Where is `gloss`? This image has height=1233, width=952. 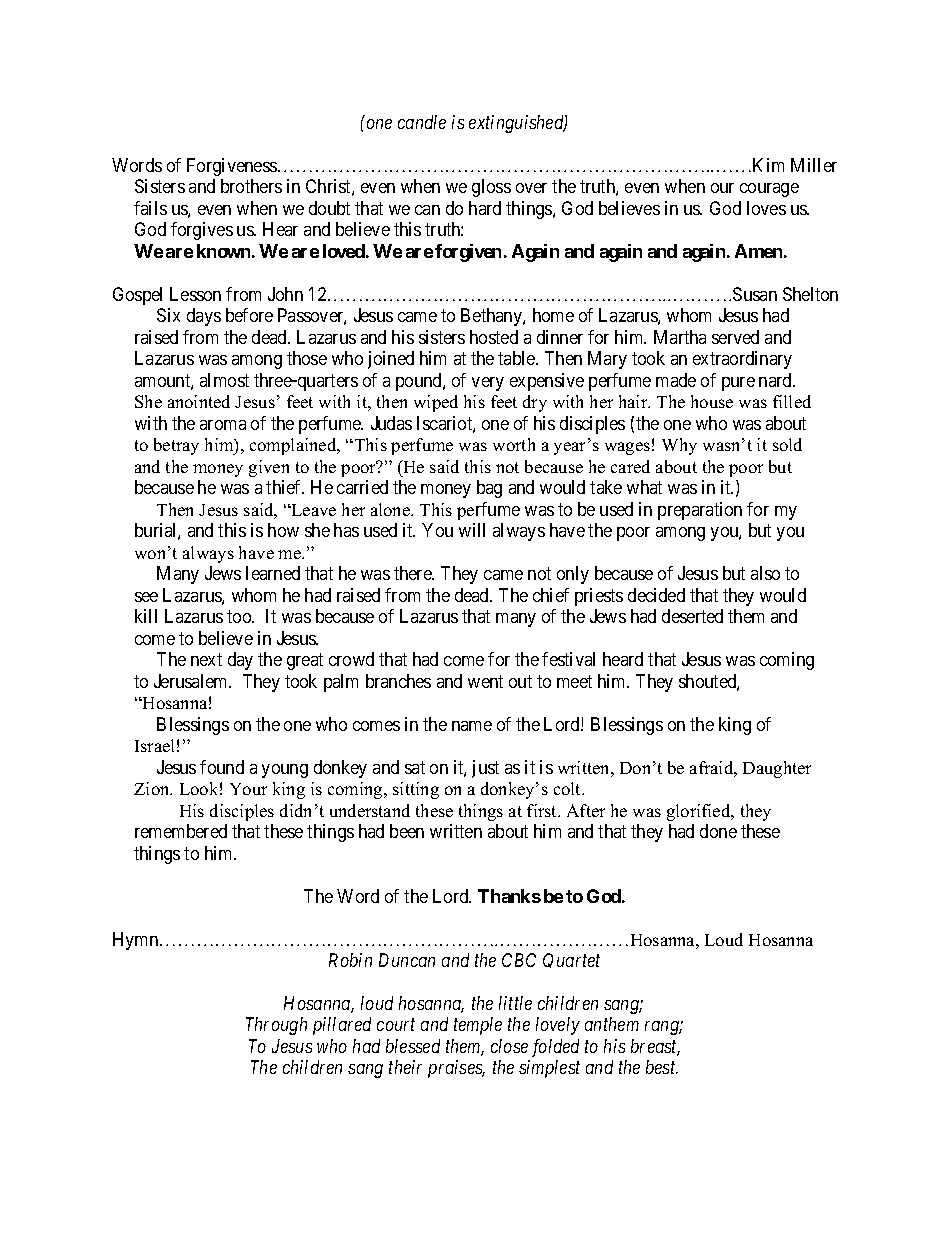
gloss is located at coordinates (491, 188).
